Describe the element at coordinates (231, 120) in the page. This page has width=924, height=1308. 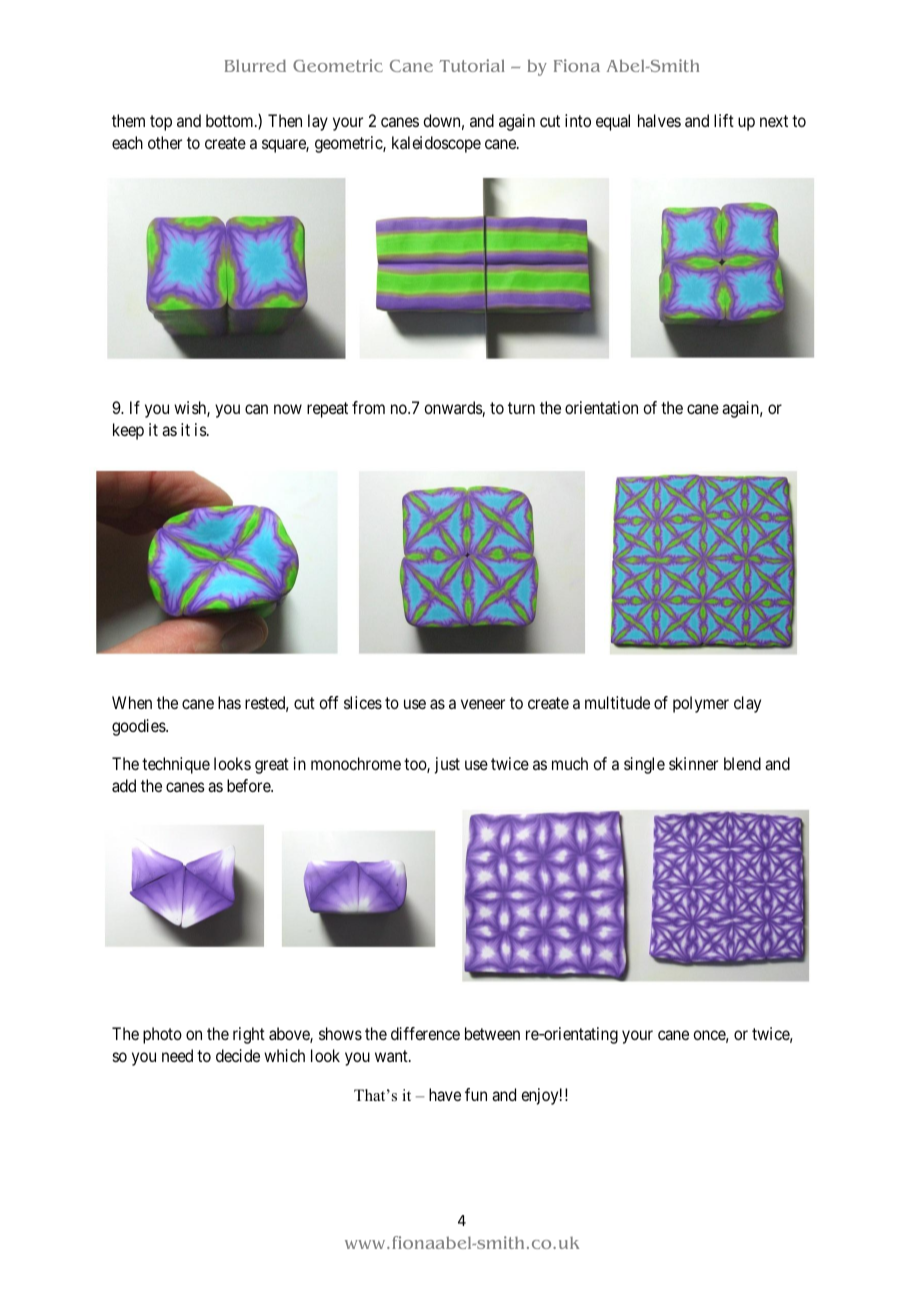
I see `bottom` at that location.
